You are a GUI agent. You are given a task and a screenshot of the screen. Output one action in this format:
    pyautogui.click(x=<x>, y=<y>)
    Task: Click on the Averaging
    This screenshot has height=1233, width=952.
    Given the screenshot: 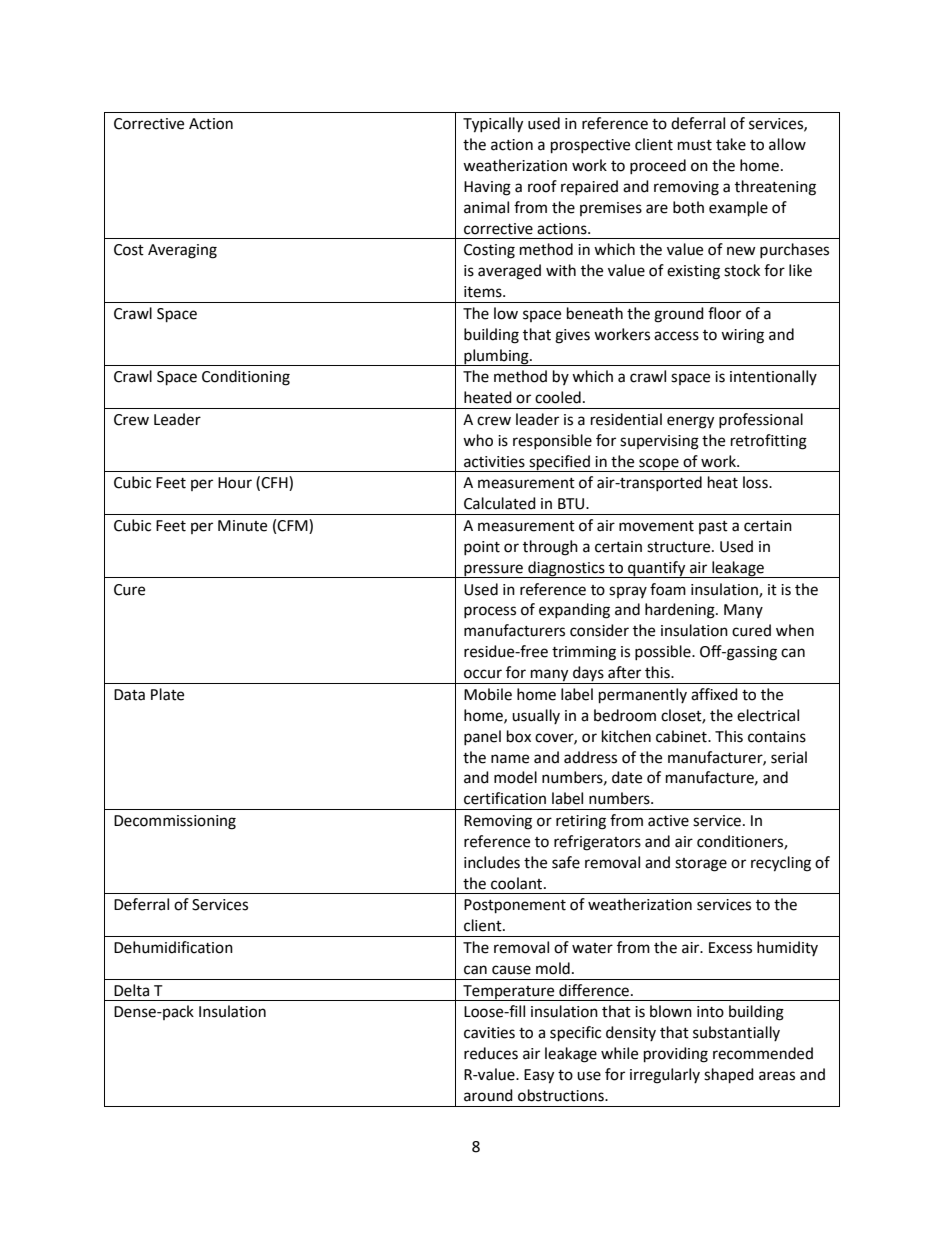 What is the action you would take?
    pyautogui.click(x=182, y=251)
